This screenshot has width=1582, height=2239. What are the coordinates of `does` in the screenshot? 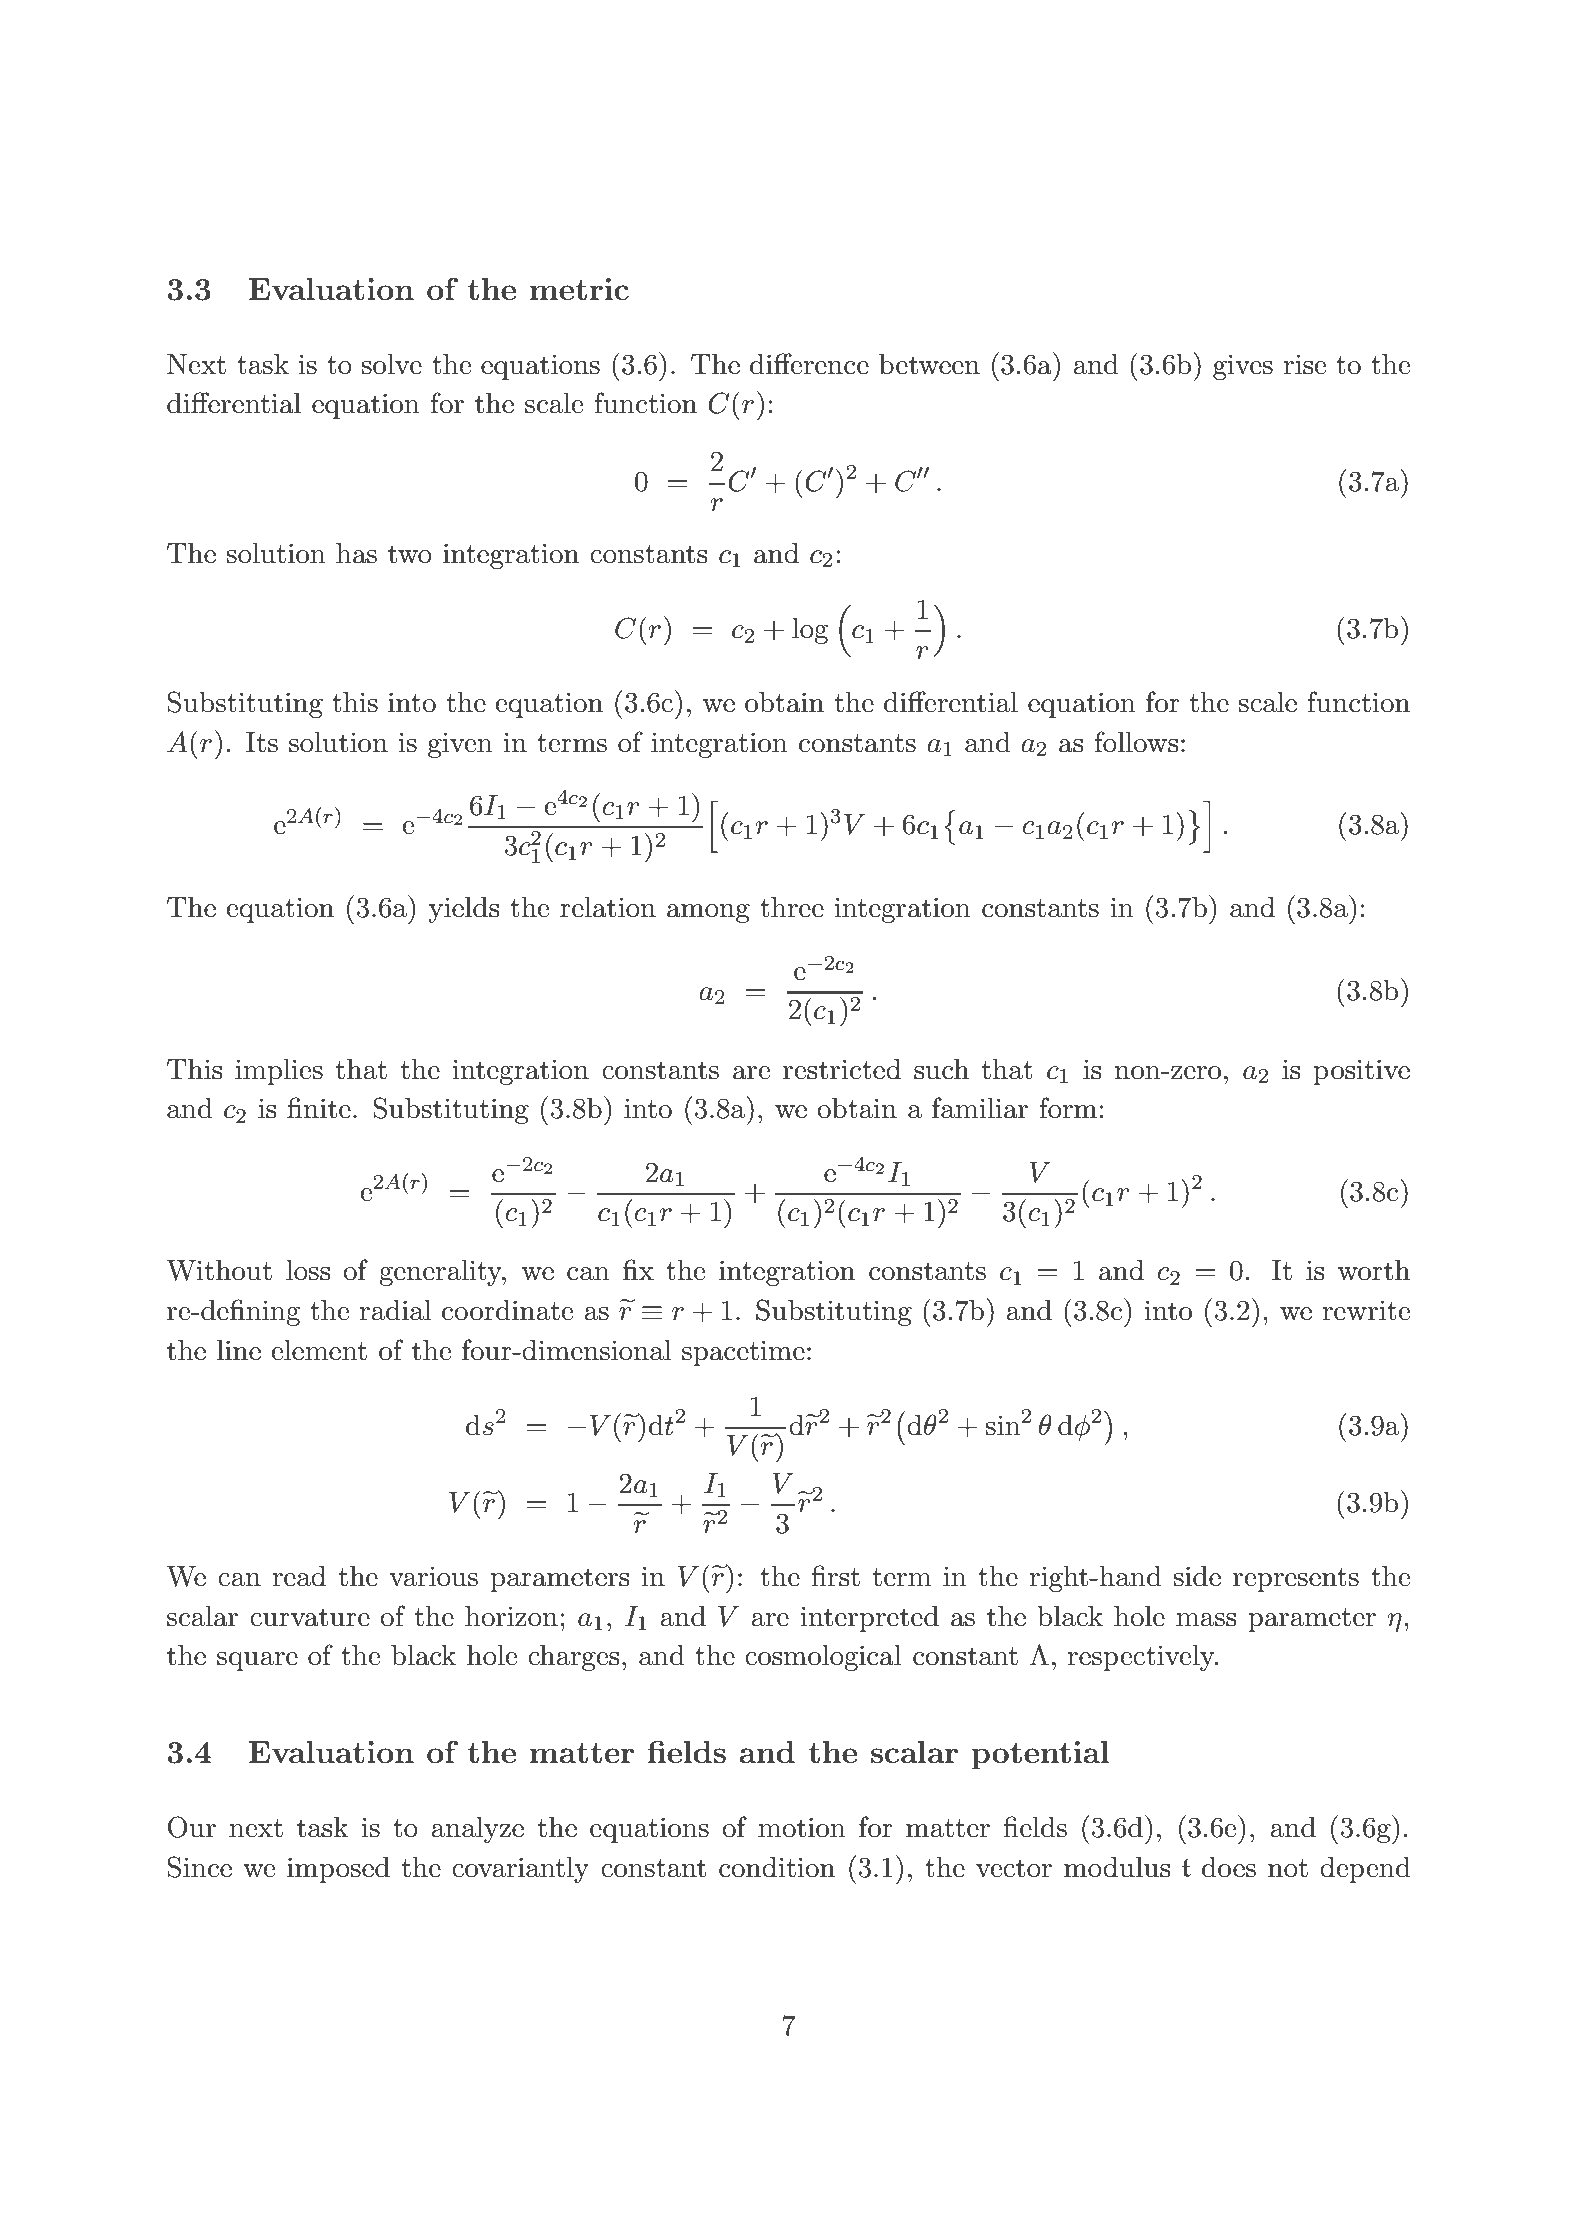 It's located at (1229, 1867).
